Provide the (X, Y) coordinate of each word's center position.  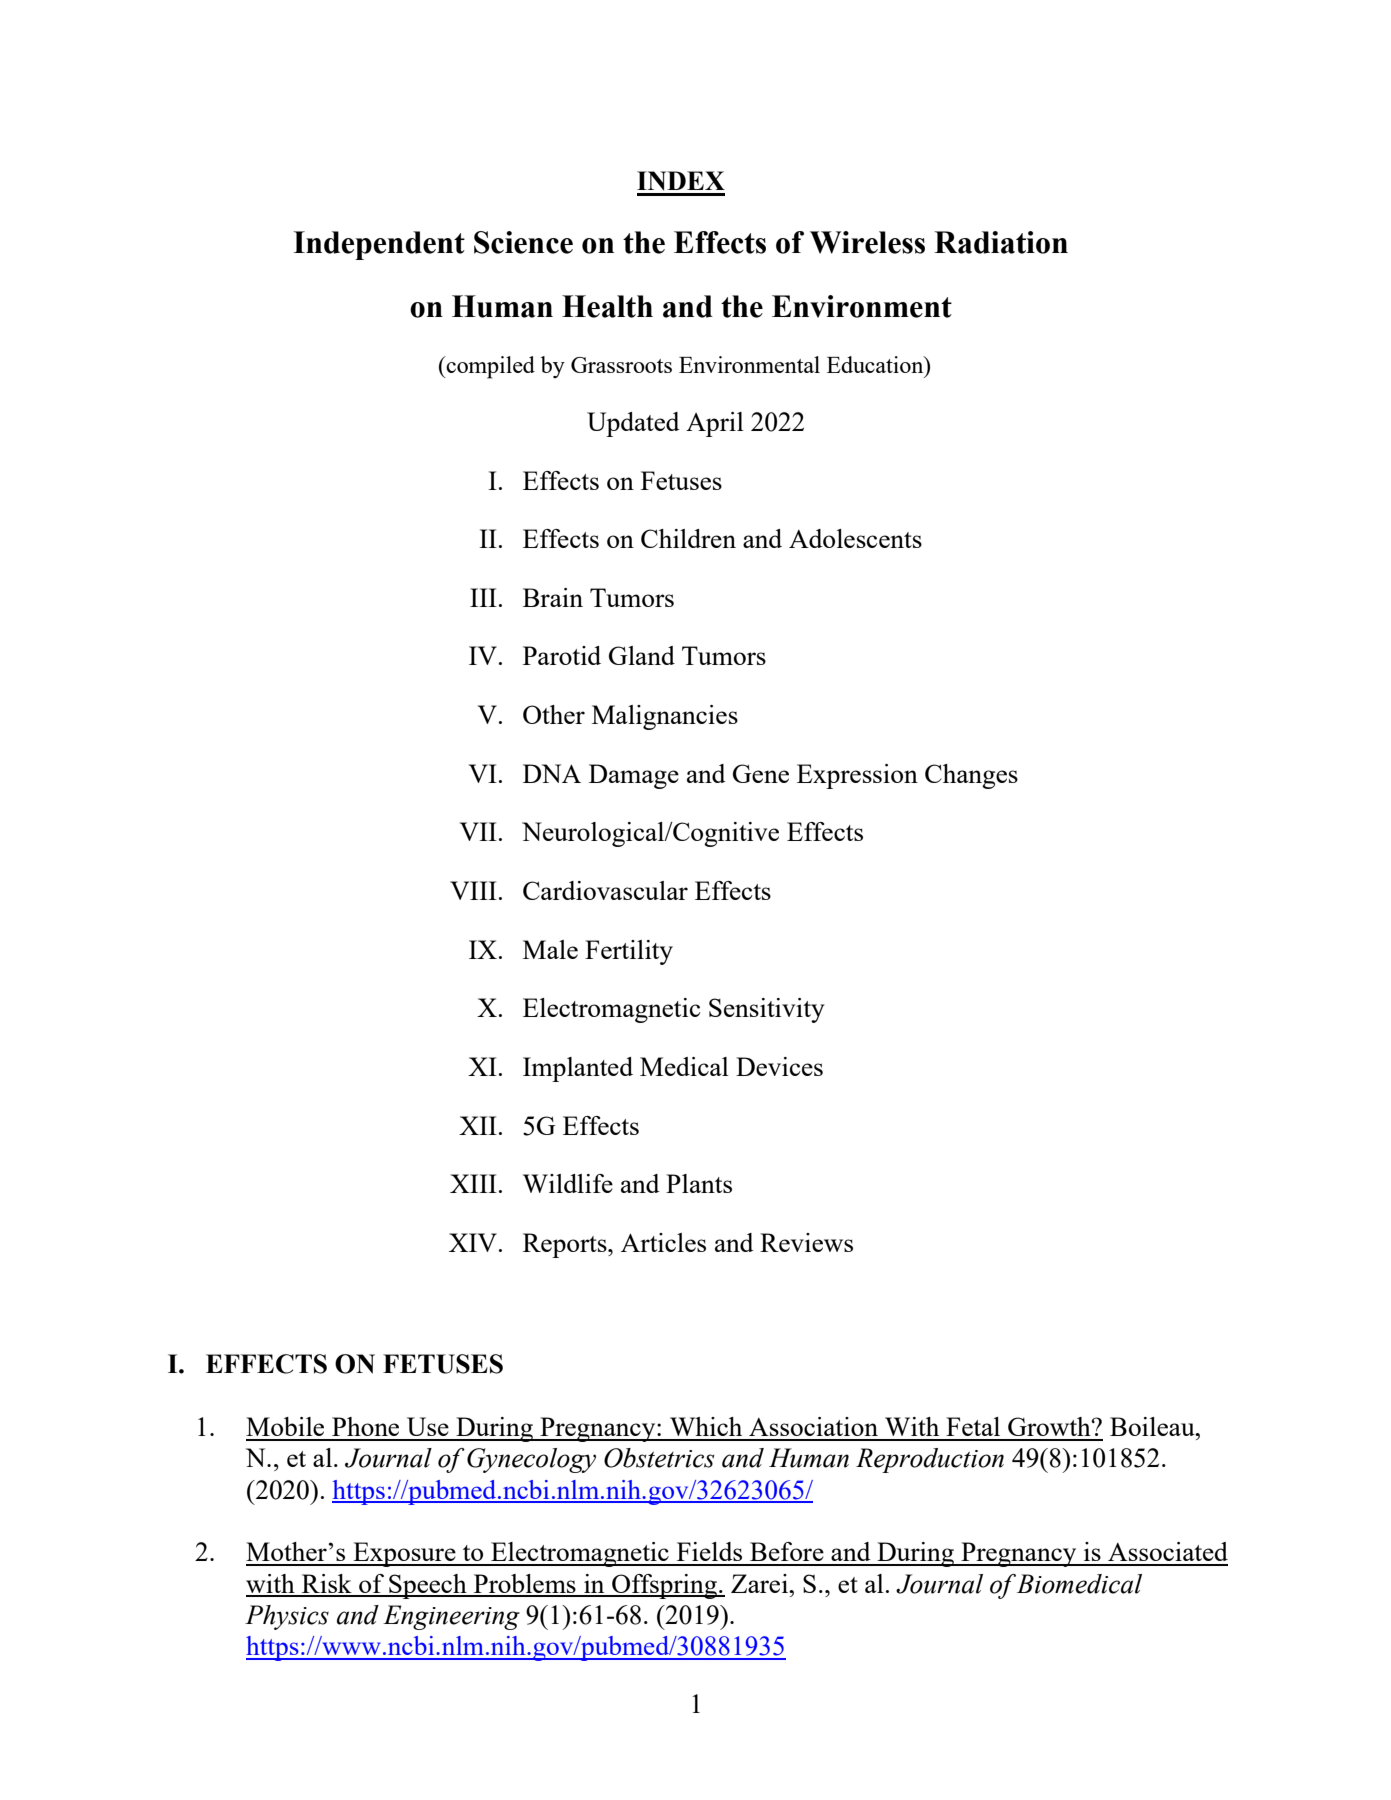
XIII (473, 1183)
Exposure (404, 1554)
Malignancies (665, 717)
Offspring (664, 1586)
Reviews (806, 1242)
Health (607, 306)
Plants (699, 1183)
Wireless (867, 242)
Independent (379, 245)
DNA (552, 773)
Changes (971, 776)
